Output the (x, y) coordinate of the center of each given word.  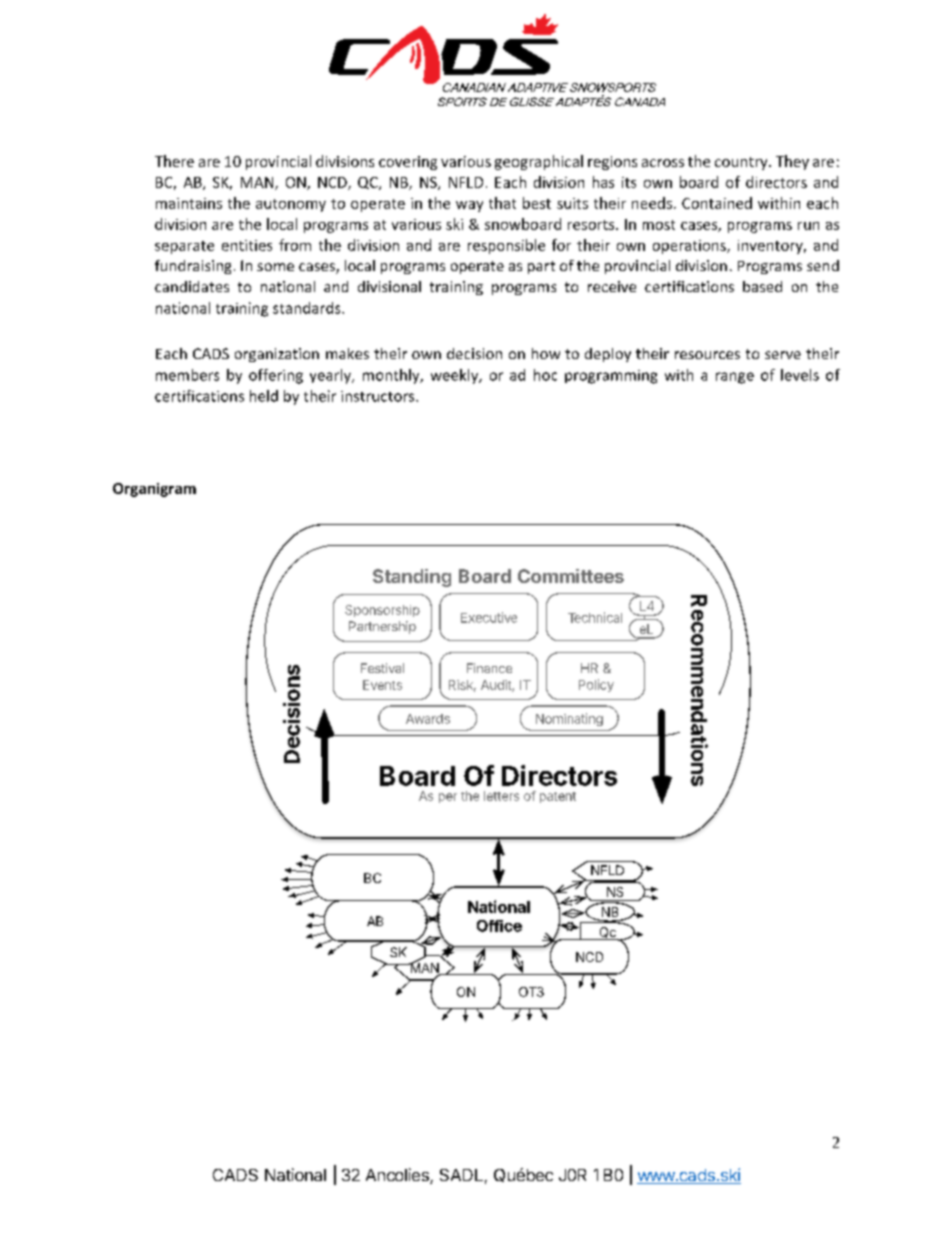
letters (501, 796)
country (742, 163)
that (502, 203)
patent (558, 797)
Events (382, 685)
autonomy (291, 205)
